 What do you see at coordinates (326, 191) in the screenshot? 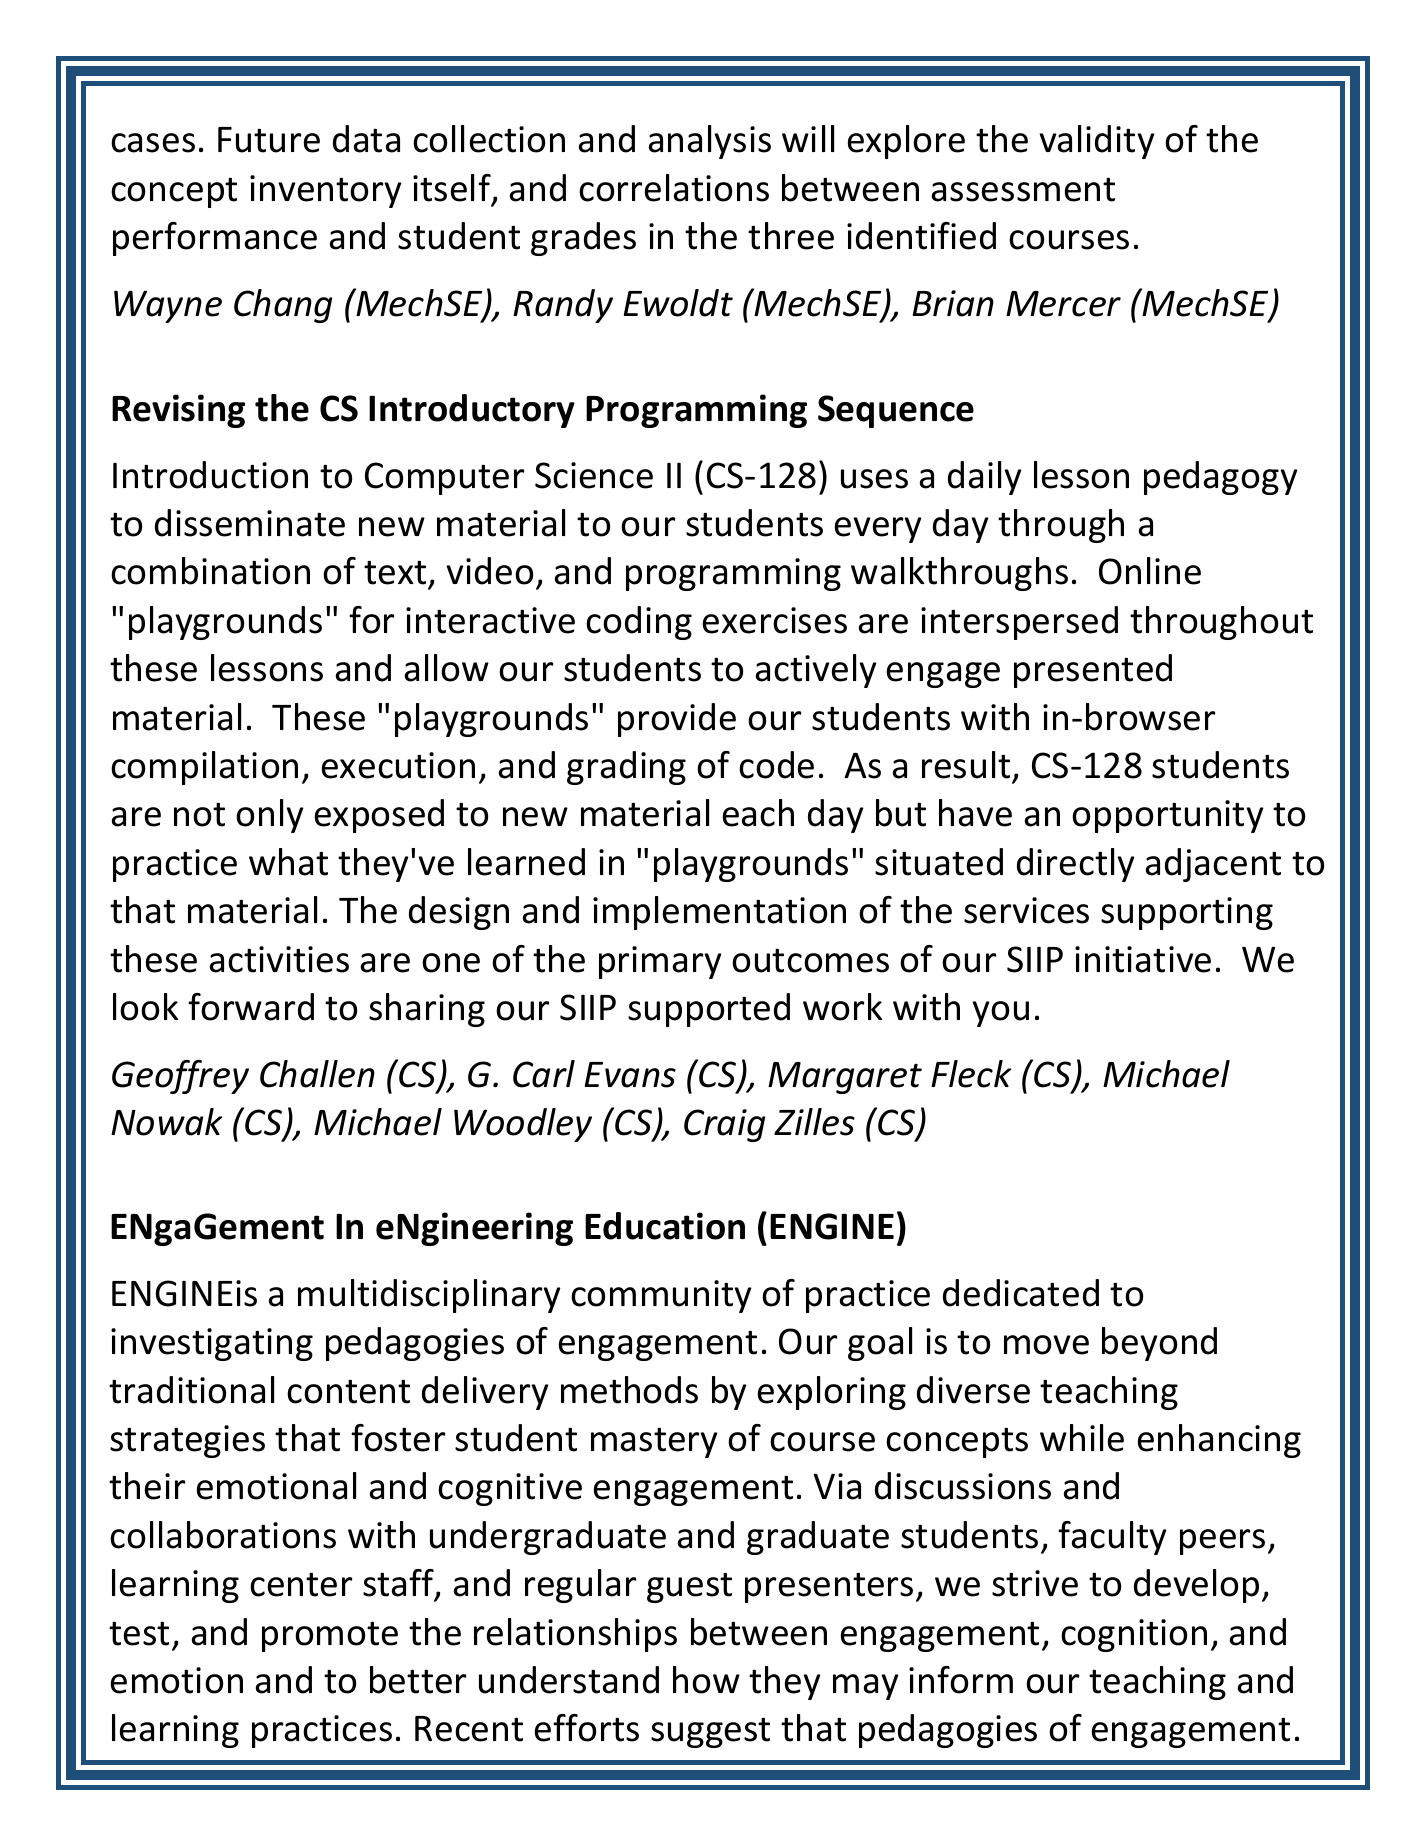
I see `inventory` at bounding box center [326, 191].
